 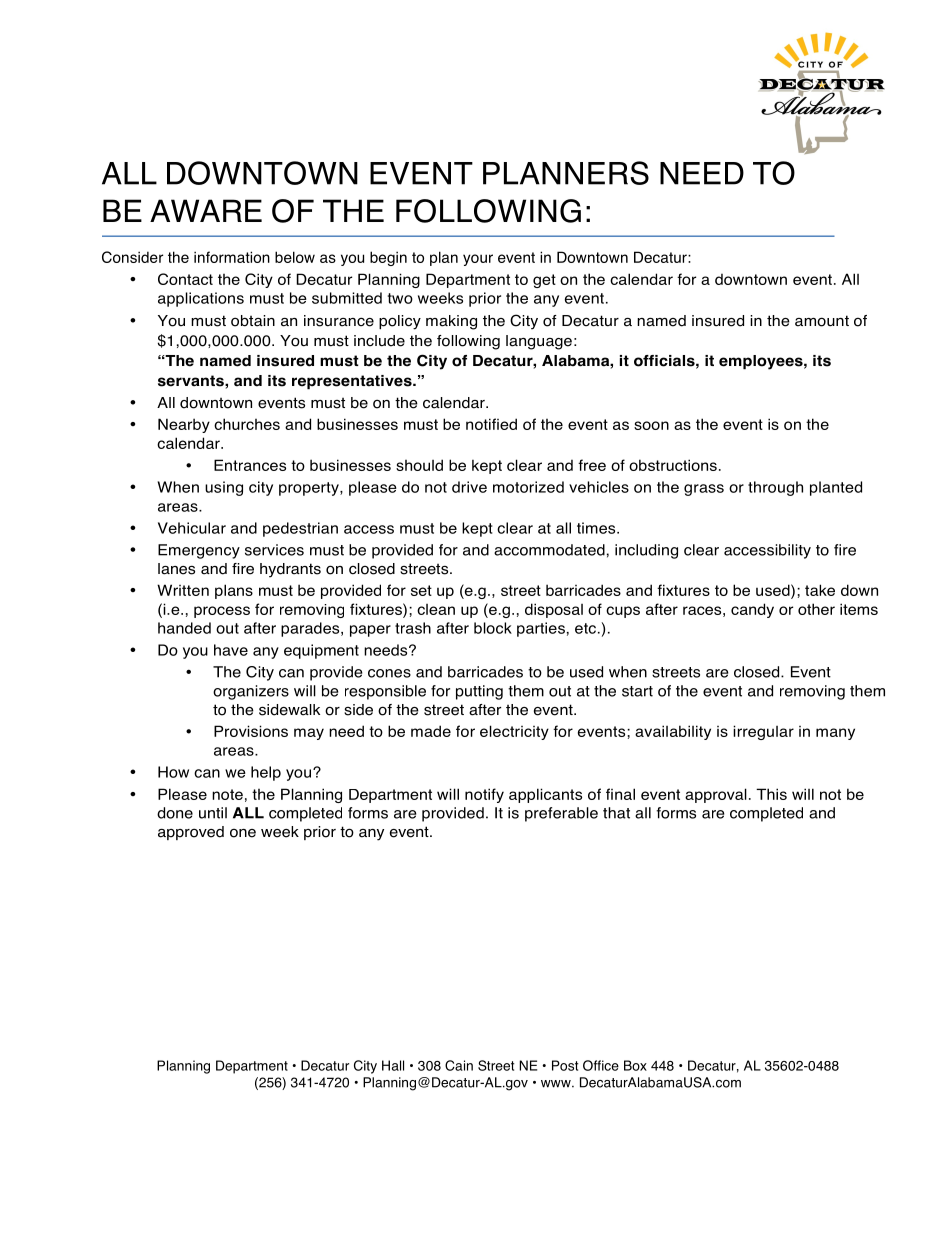 What do you see at coordinates (478, 260) in the page?
I see `your` at bounding box center [478, 260].
